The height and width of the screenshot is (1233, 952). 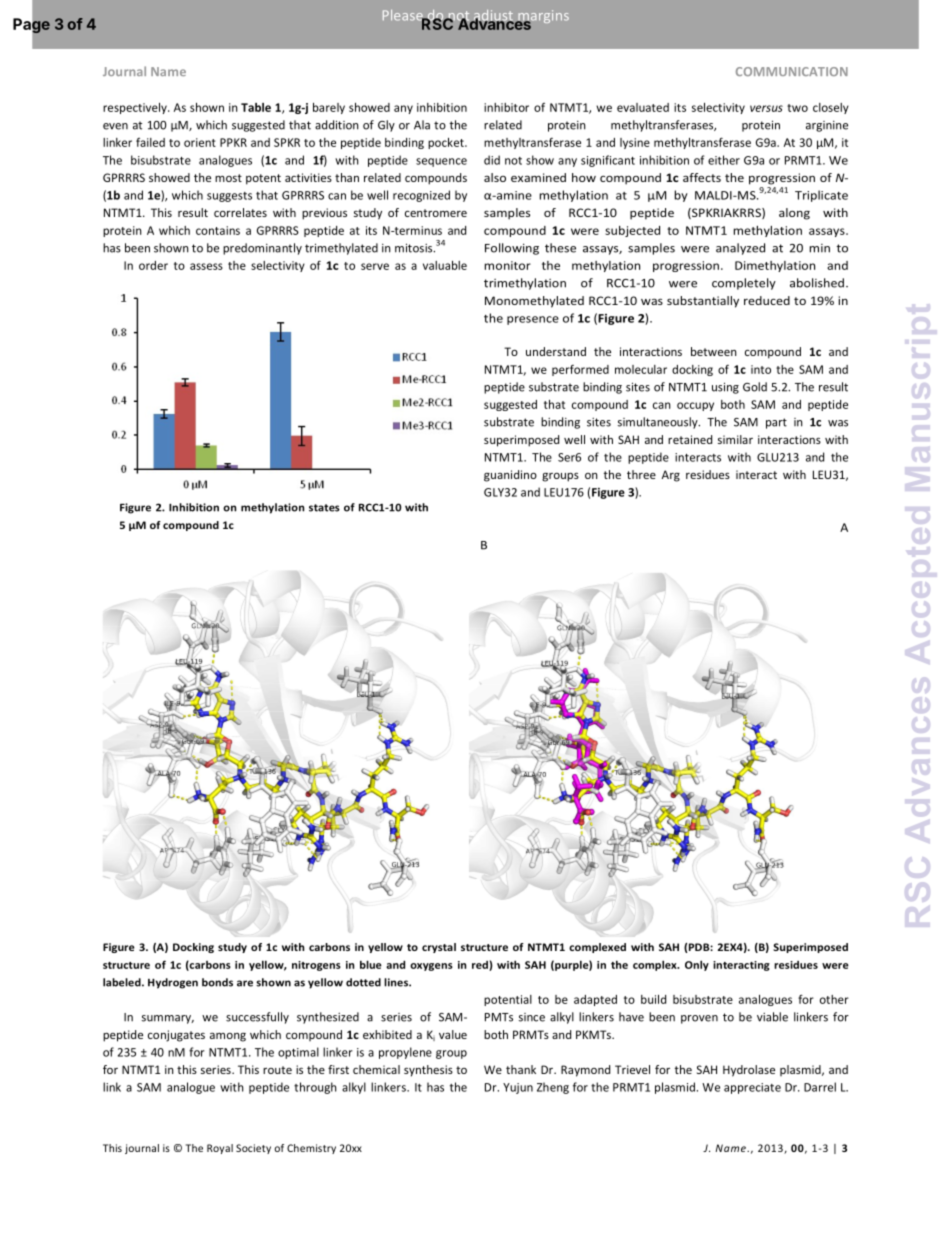 What do you see at coordinates (220, 1149) in the screenshot?
I see `Royal` at bounding box center [220, 1149].
